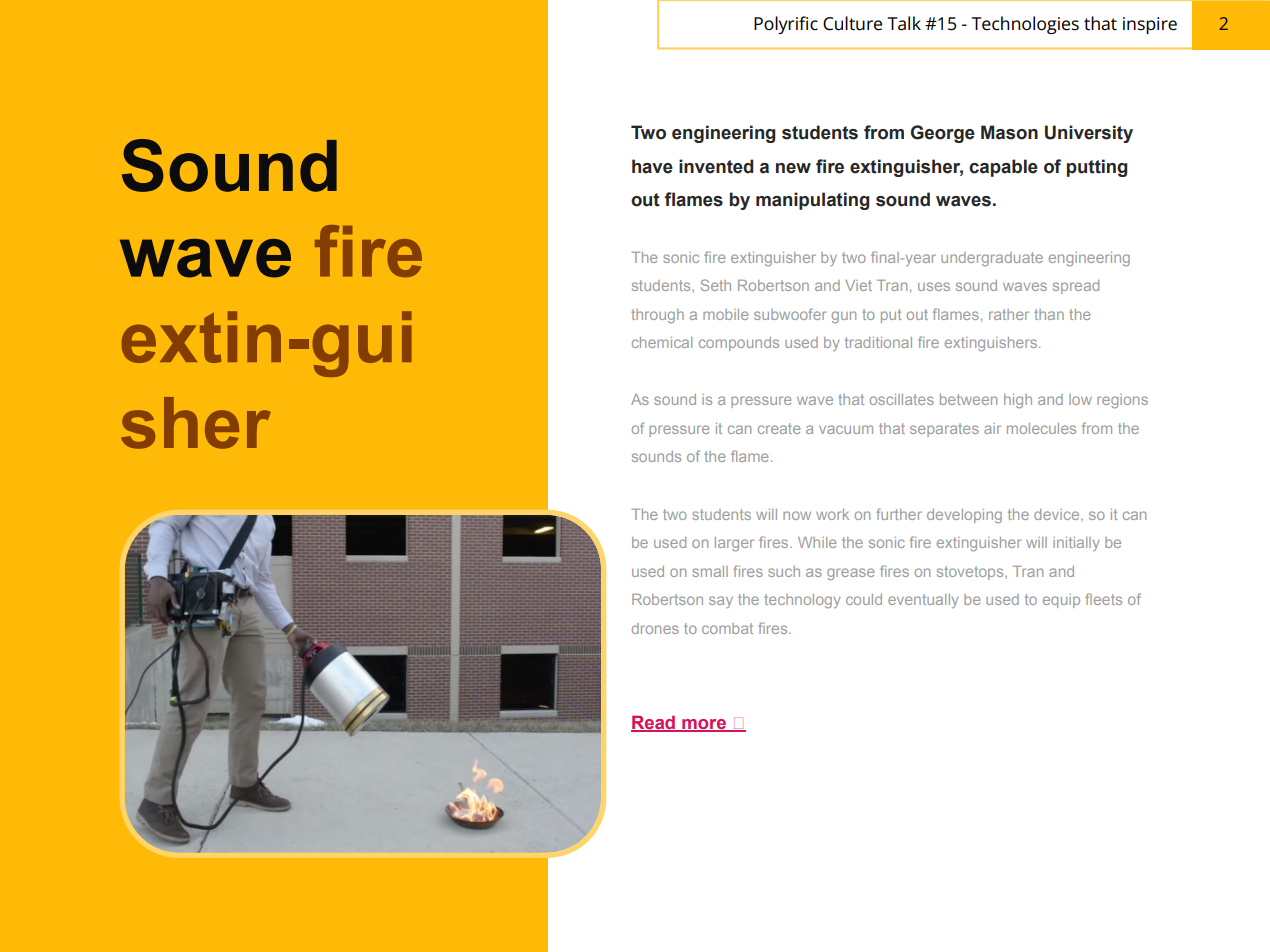 The image size is (1270, 952). Describe the element at coordinates (852, 23) in the document. I see `Culture` at that location.
